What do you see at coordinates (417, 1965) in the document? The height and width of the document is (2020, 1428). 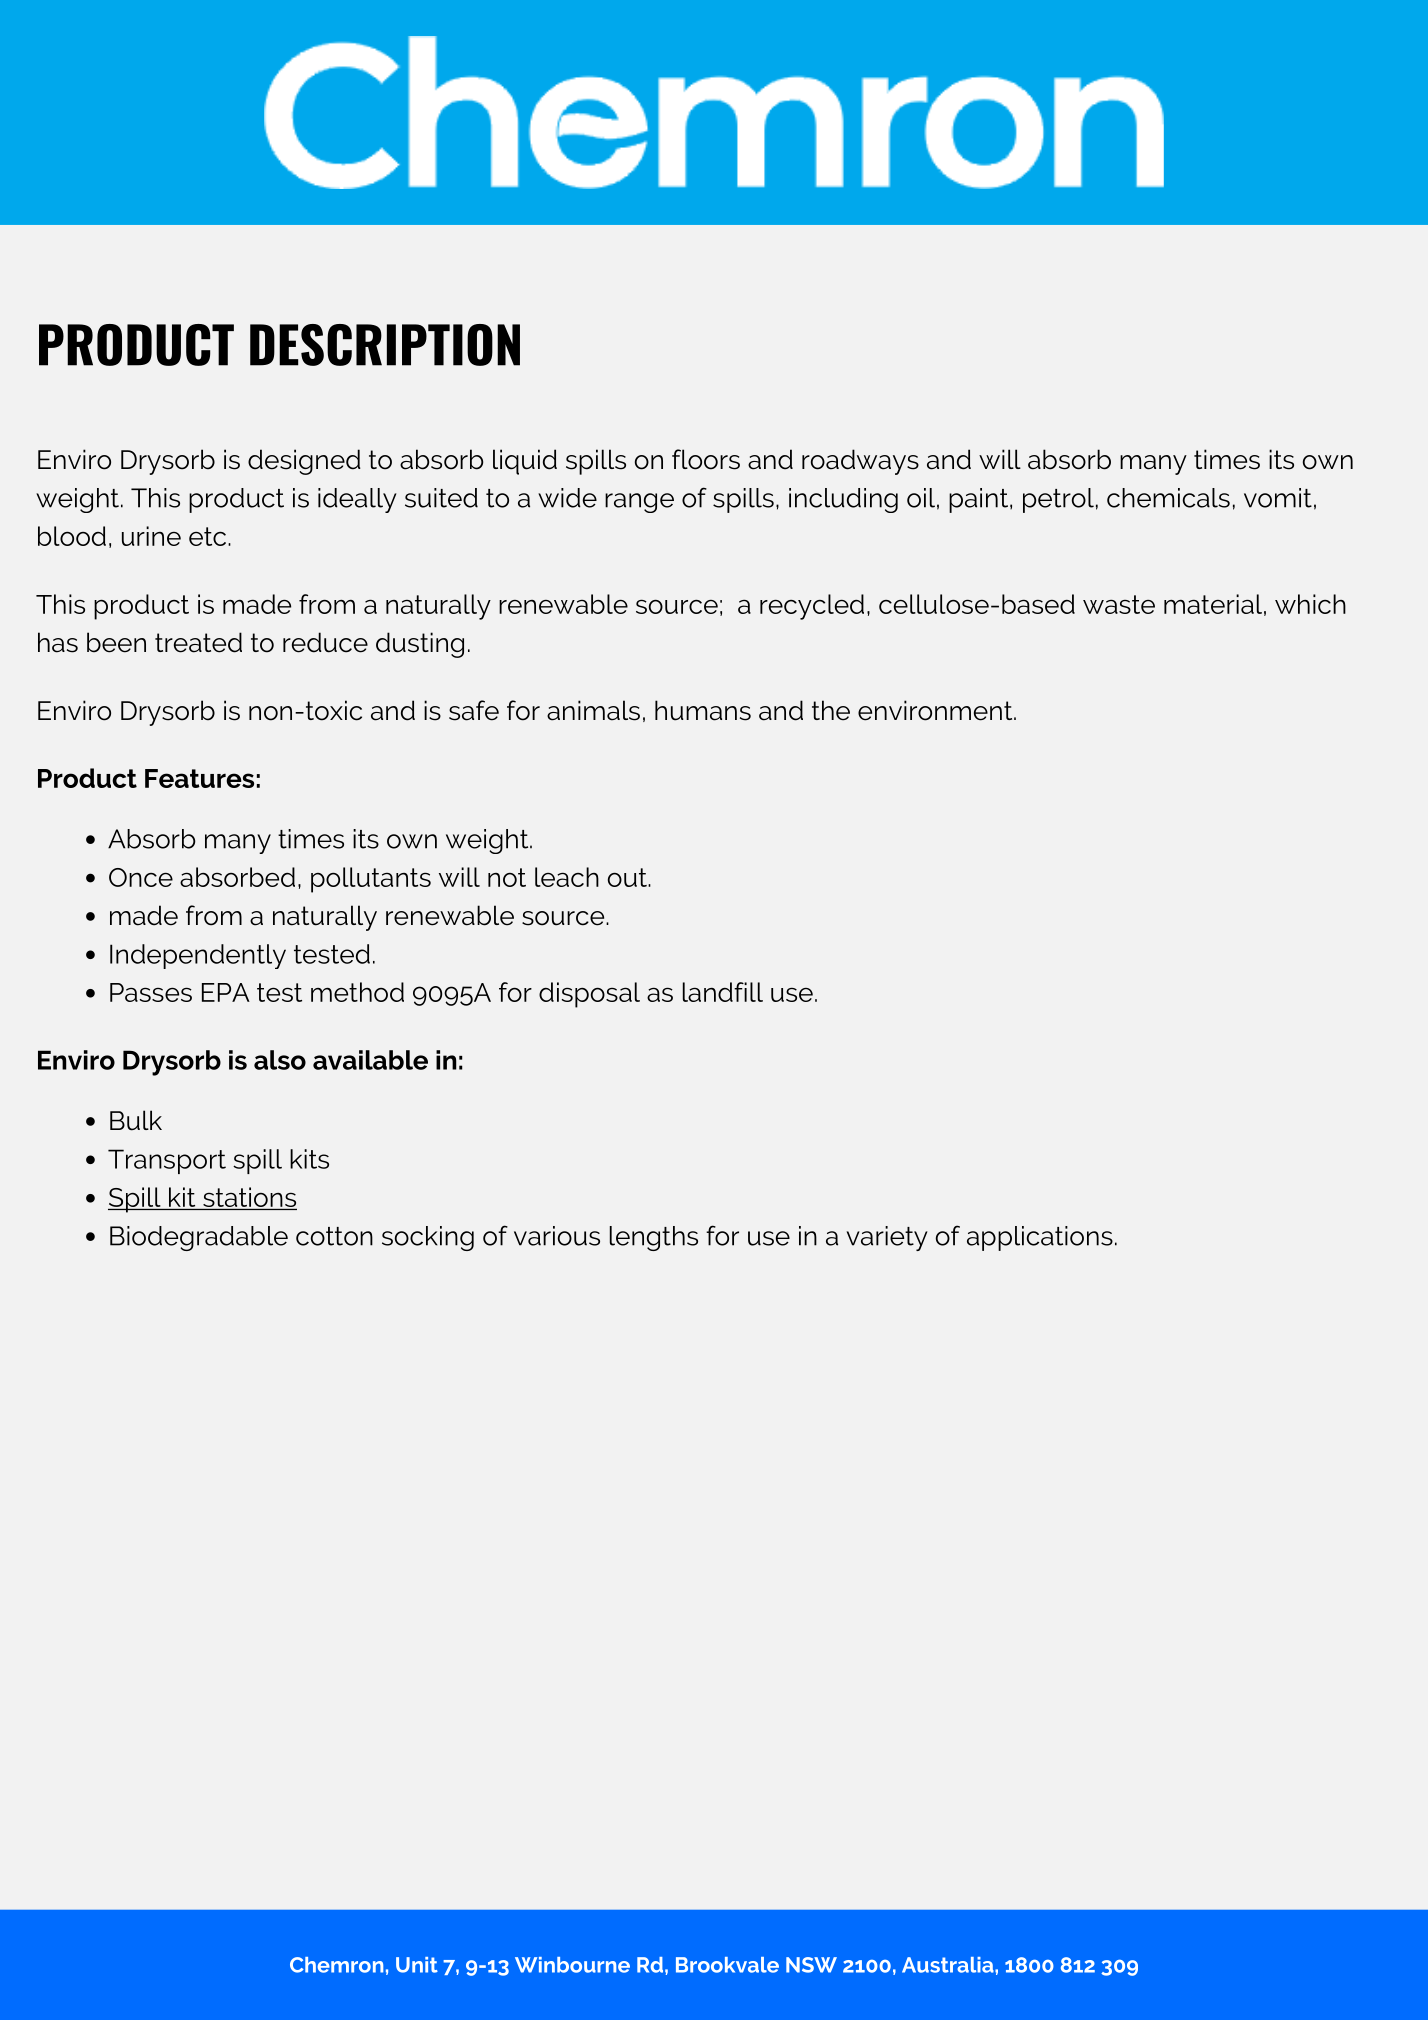 I see `Unit` at bounding box center [417, 1965].
